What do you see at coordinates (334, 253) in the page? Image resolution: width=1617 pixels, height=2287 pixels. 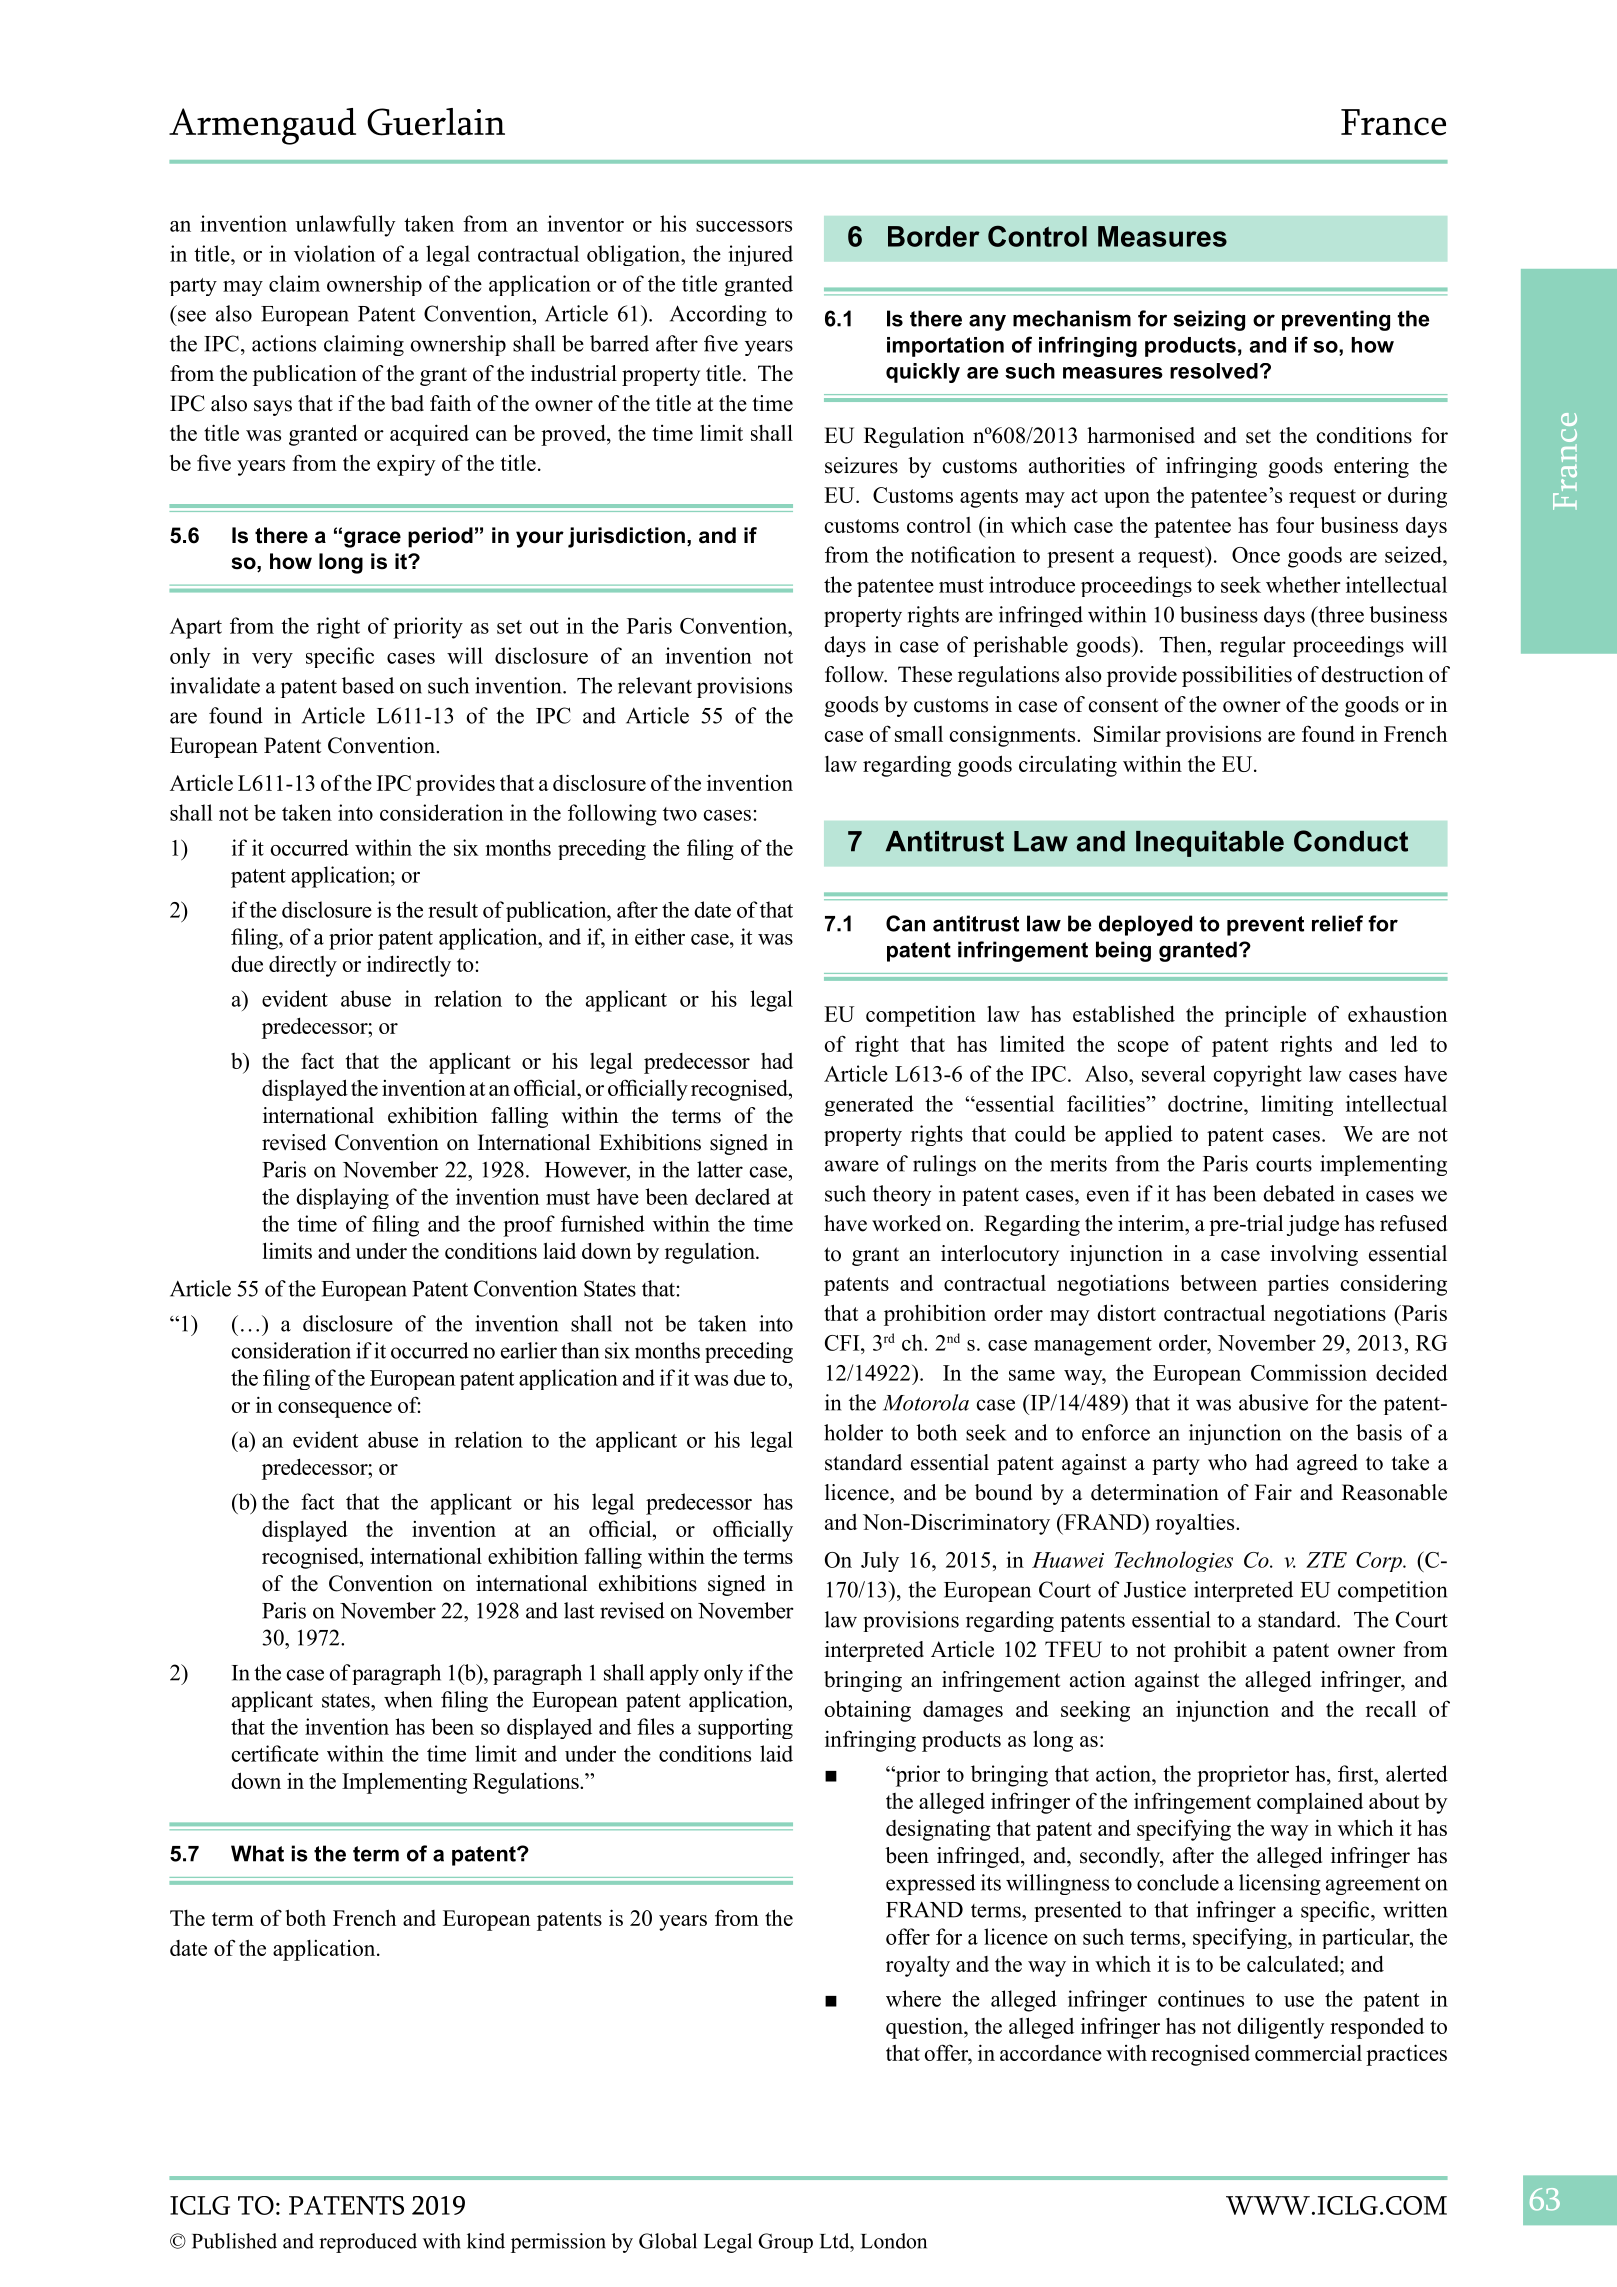 I see `violation` at bounding box center [334, 253].
